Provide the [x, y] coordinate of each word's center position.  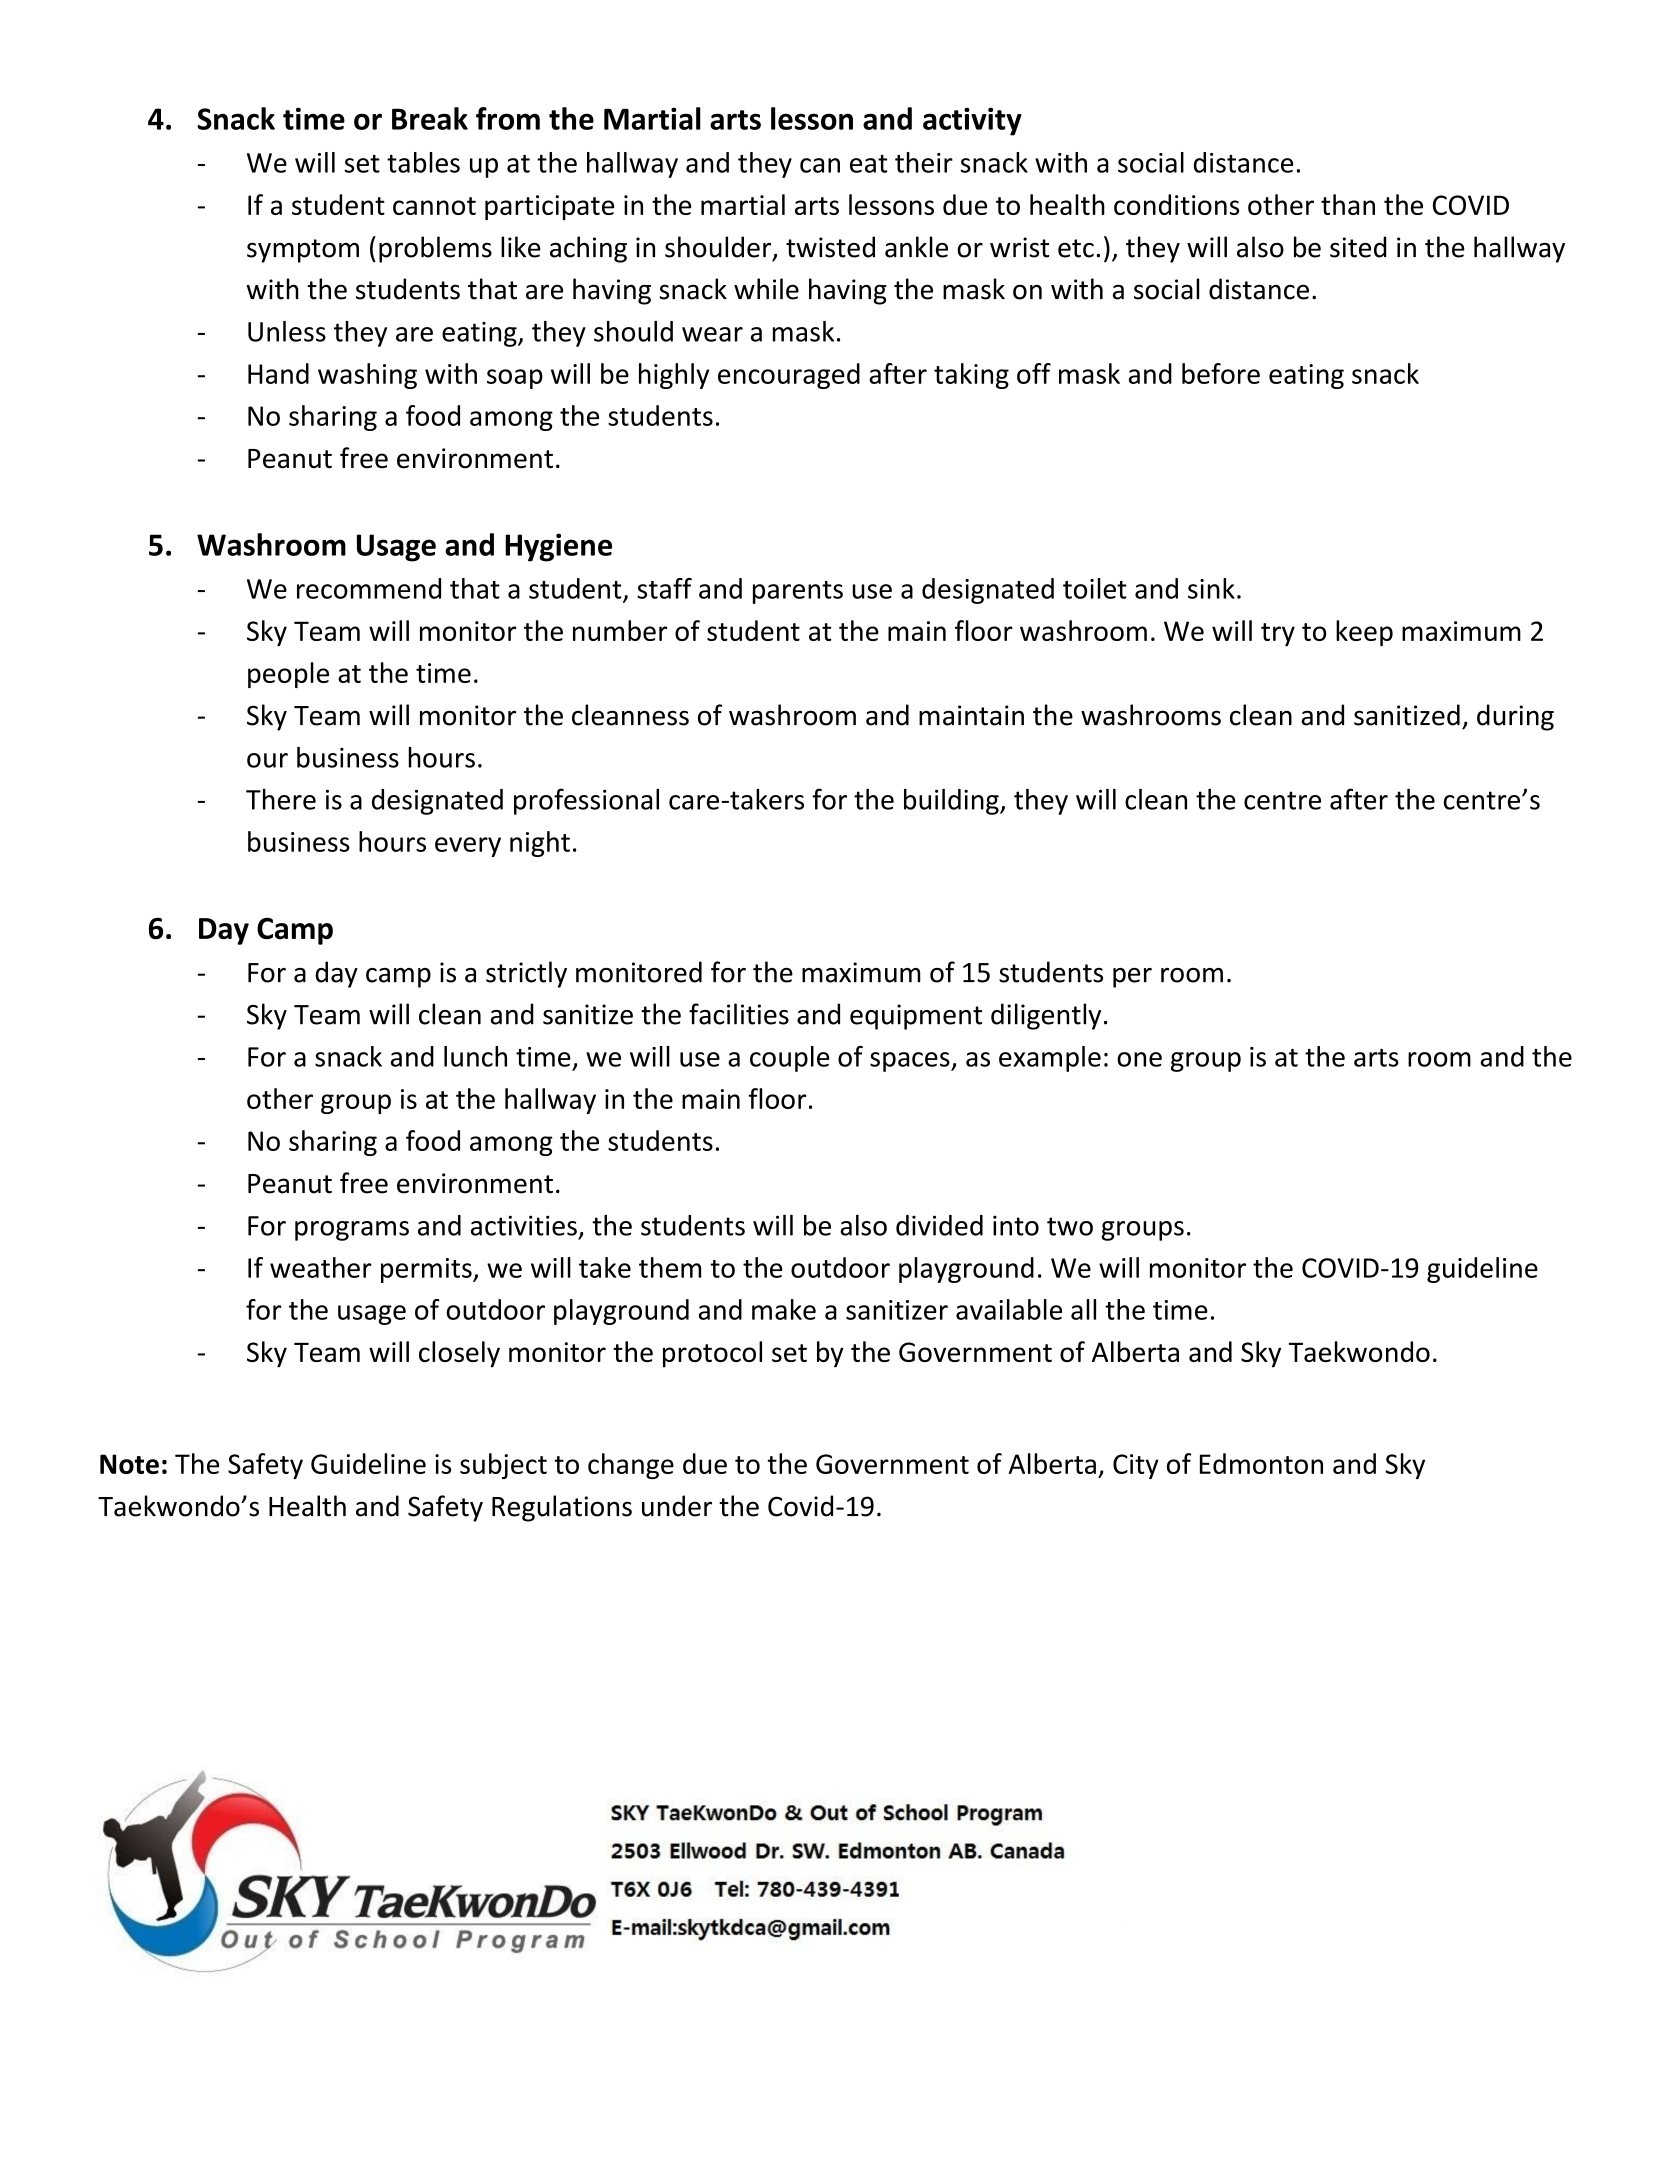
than [1348, 204]
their [924, 162]
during [1515, 717]
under [677, 1506]
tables [423, 162]
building [952, 802]
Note [129, 1464]
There [281, 799]
